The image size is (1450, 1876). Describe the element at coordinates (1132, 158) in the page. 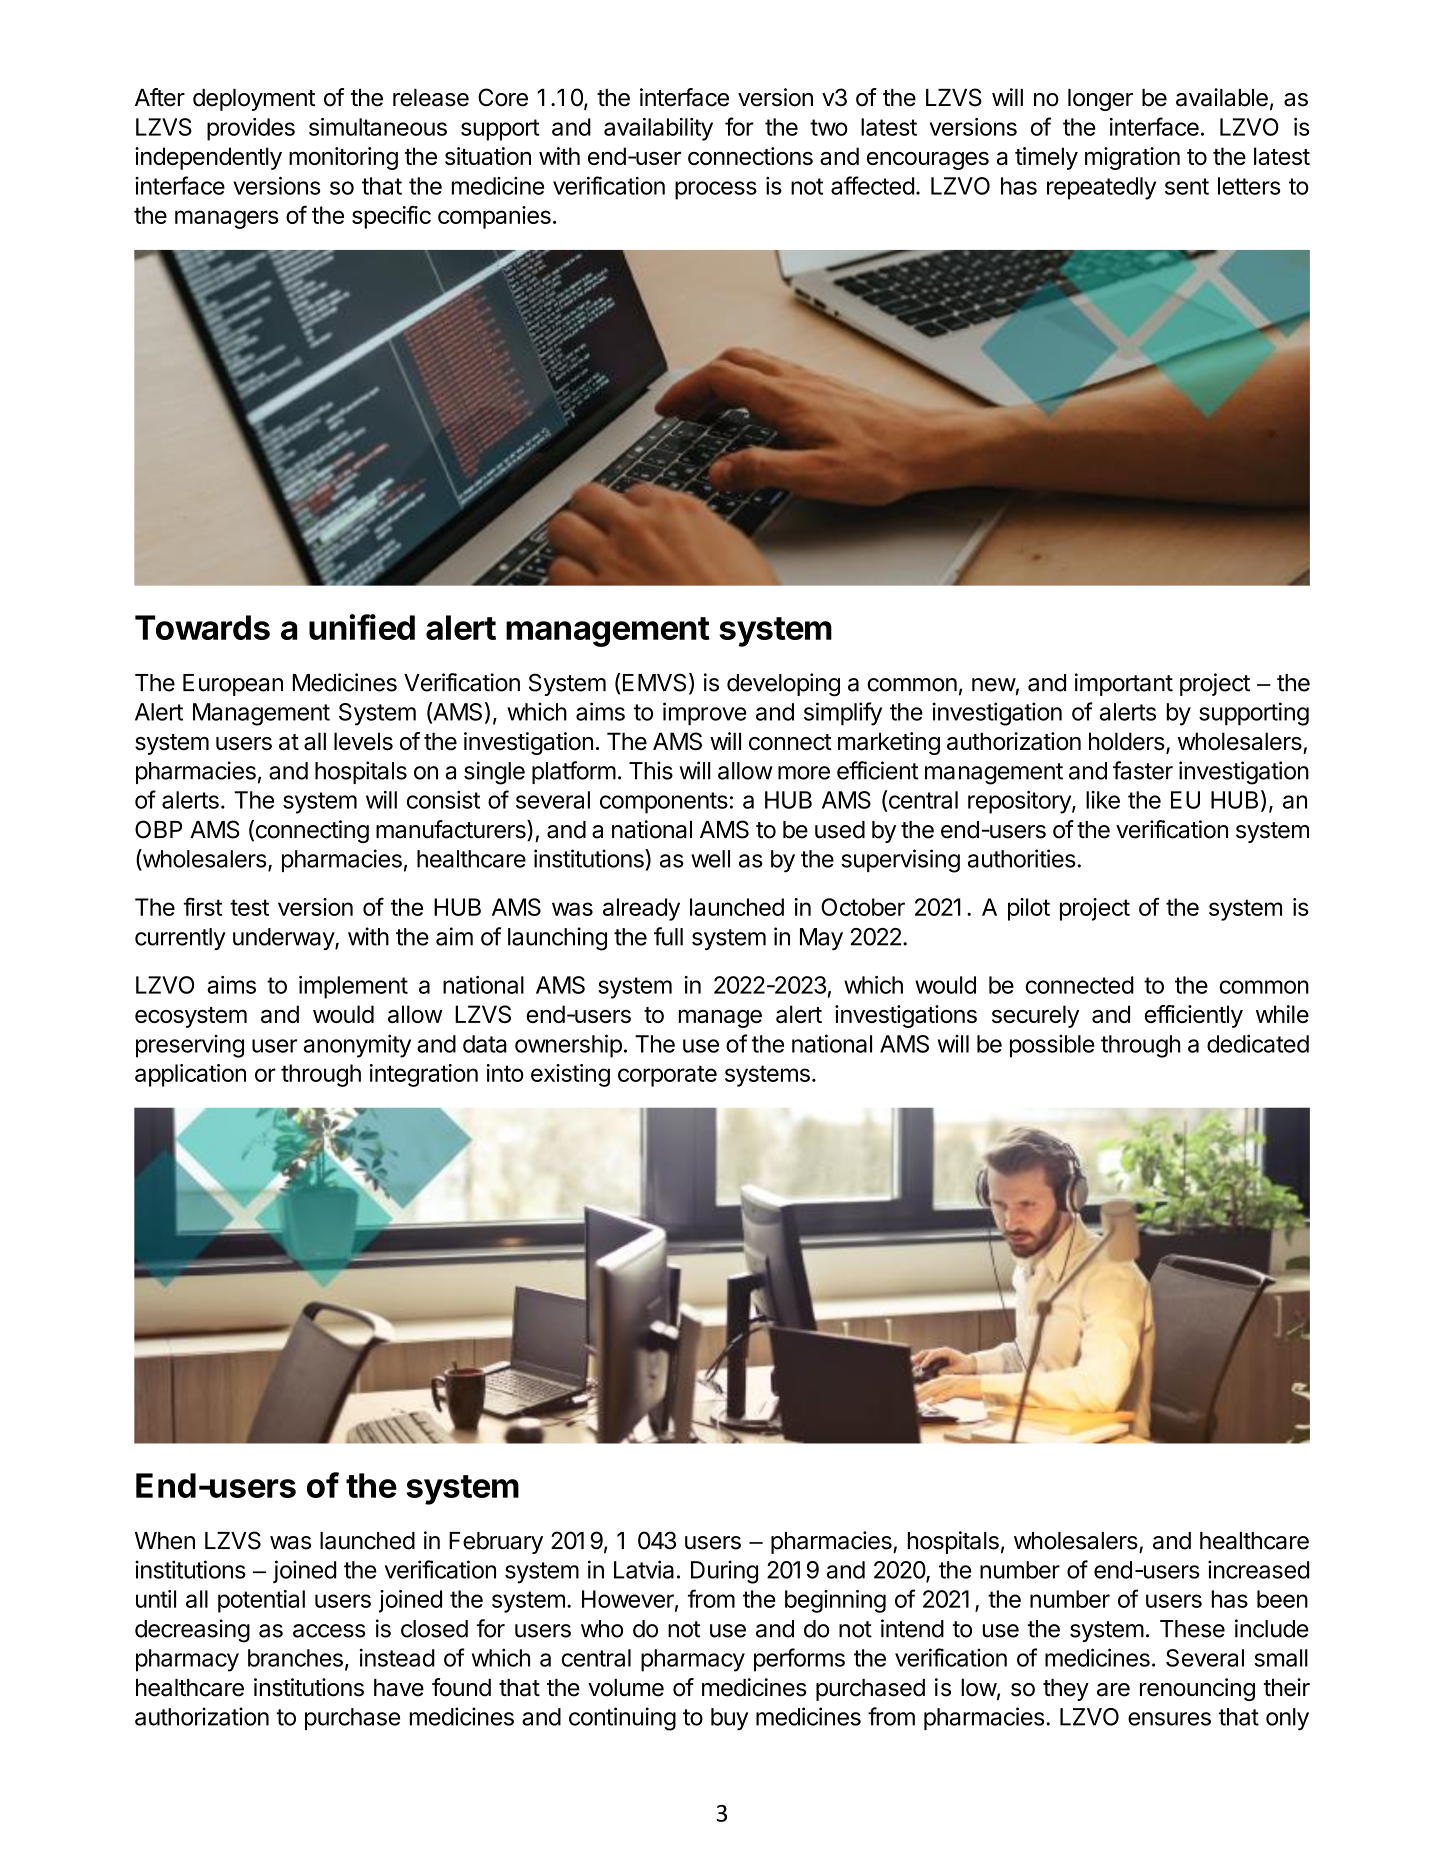

I see `migration` at that location.
